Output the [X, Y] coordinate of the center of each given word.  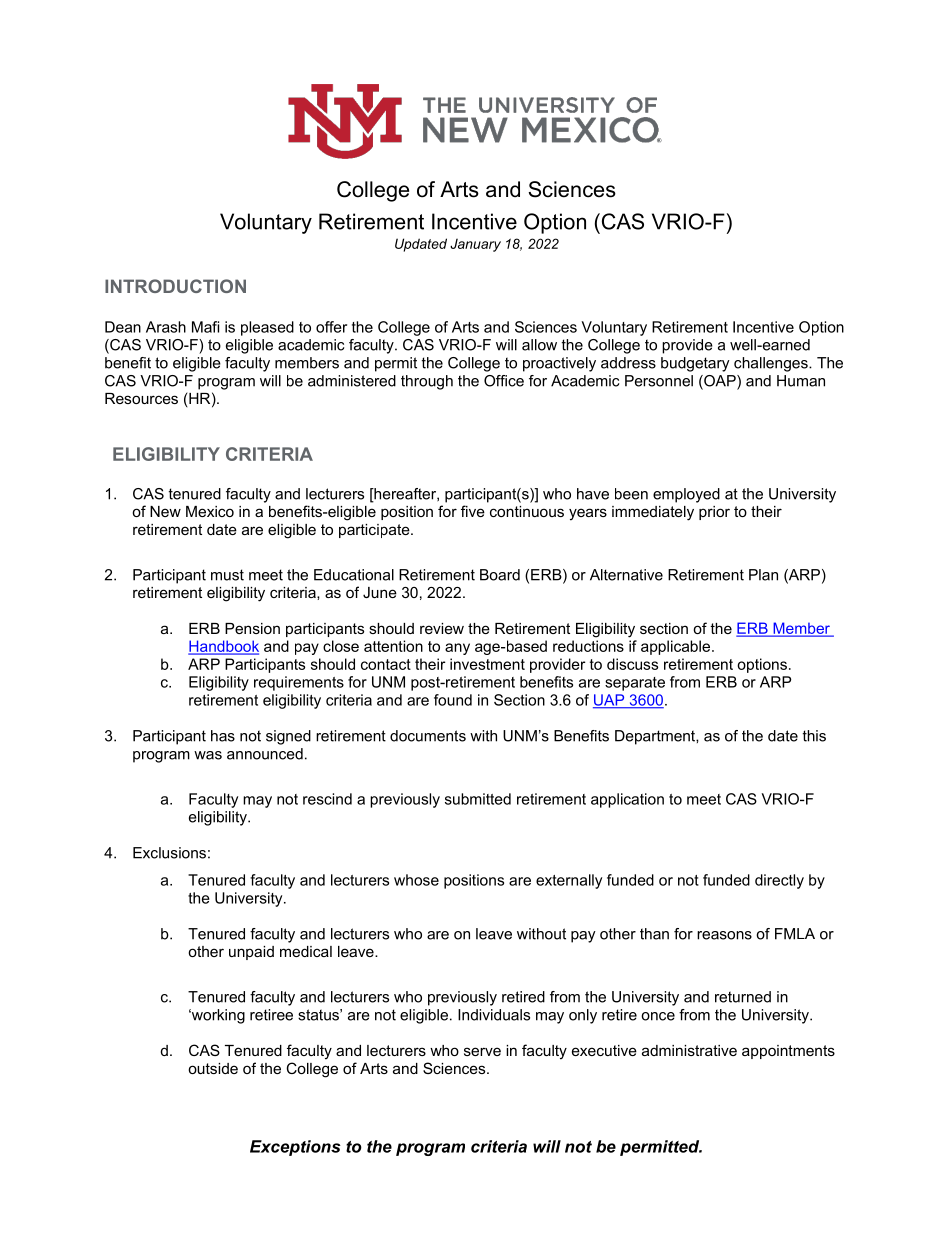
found [453, 700]
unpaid [251, 953]
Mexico [210, 511]
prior [714, 513]
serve [482, 1051]
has [223, 736]
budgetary [695, 364]
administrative [689, 1050]
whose [416, 880]
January [475, 245]
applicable [675, 647]
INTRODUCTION [175, 286]
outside [213, 1068]
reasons [724, 935]
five [473, 511]
